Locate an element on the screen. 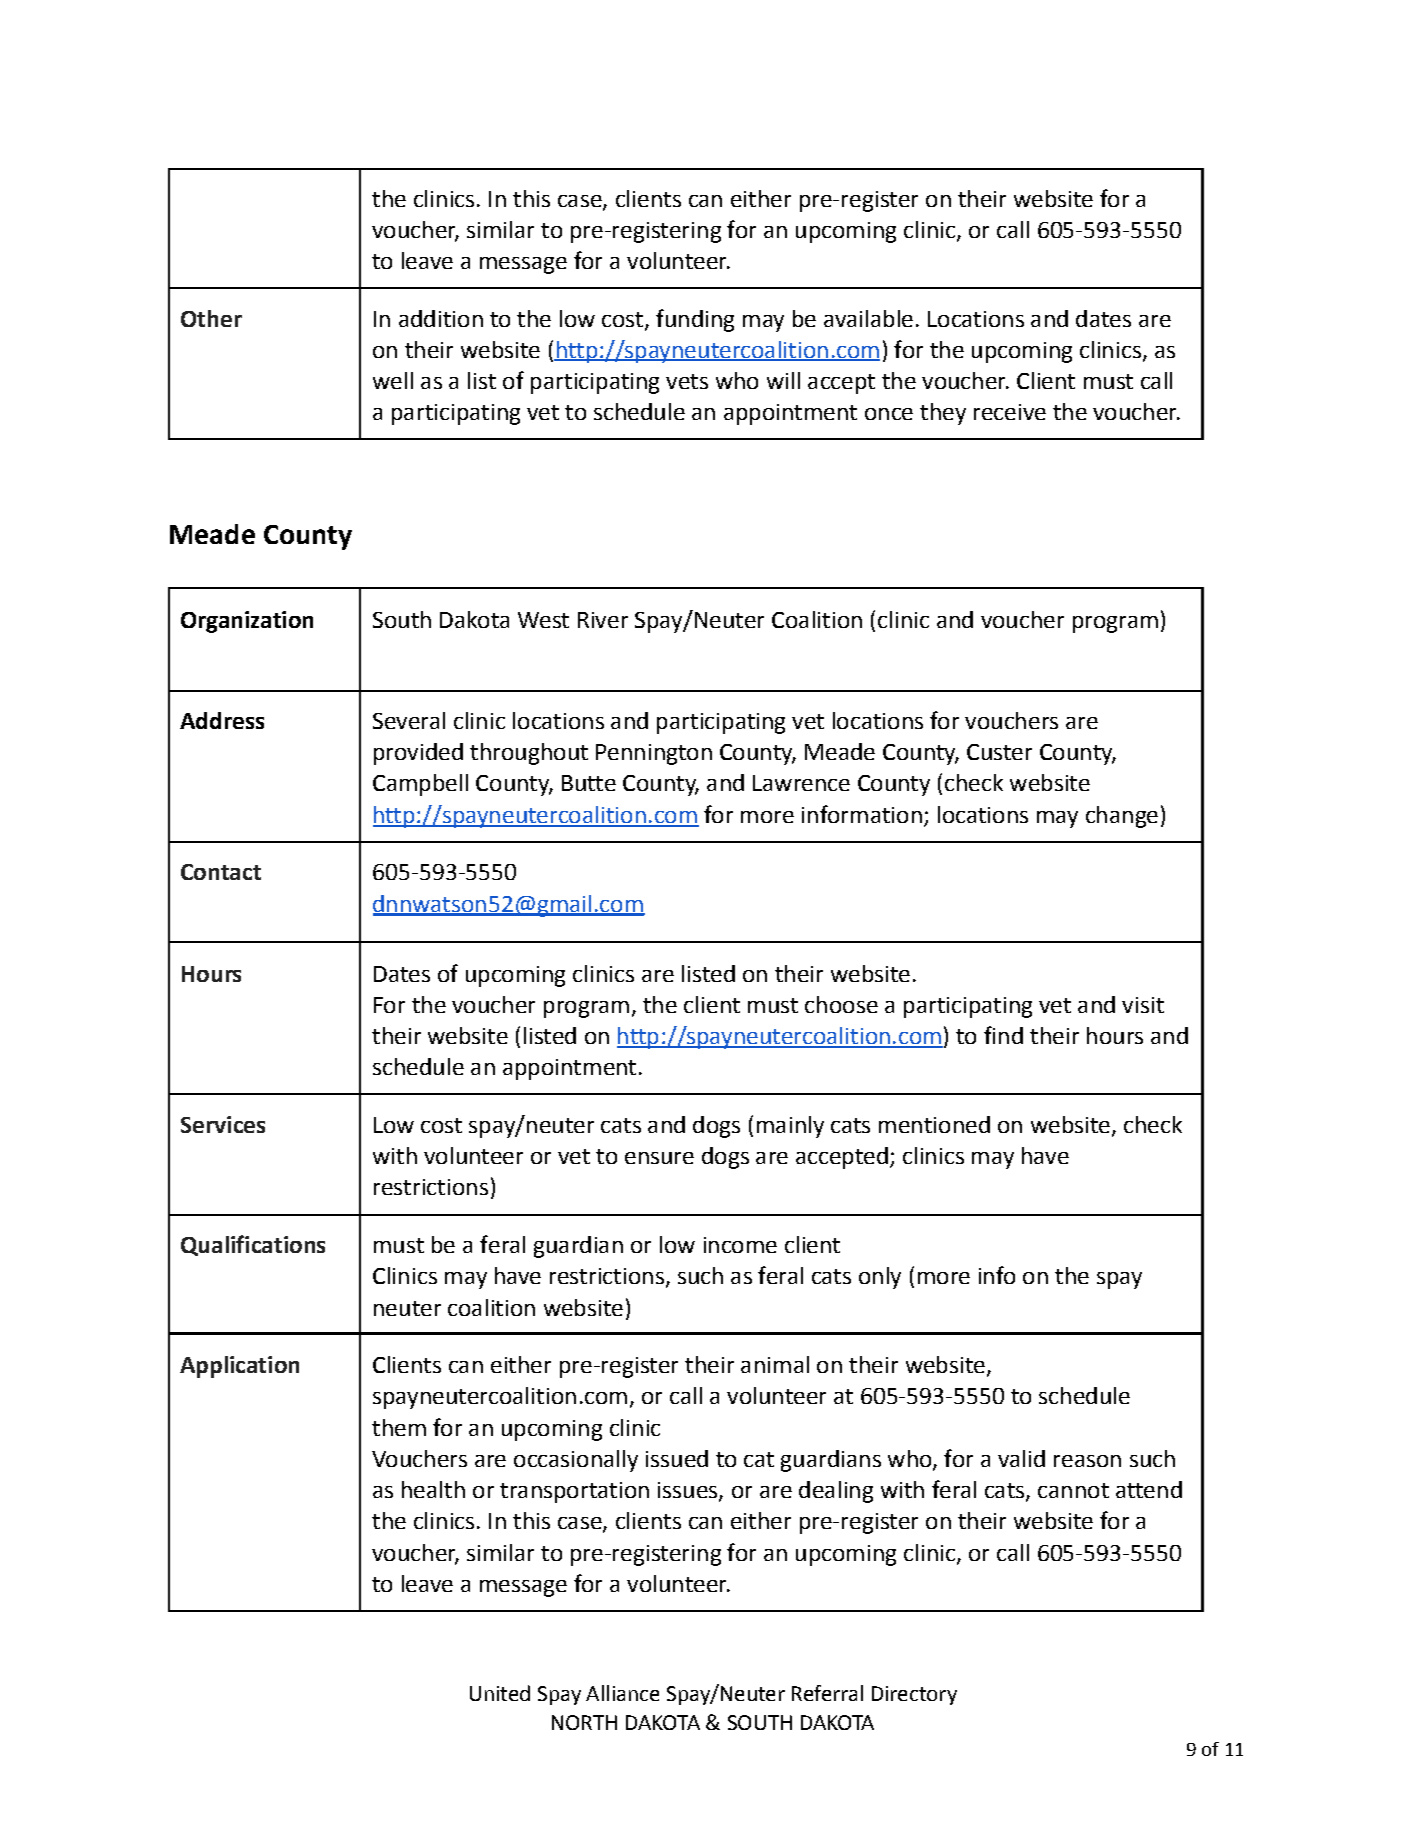 Image resolution: width=1425 pixels, height=1845 pixels. only is located at coordinates (880, 1278).
